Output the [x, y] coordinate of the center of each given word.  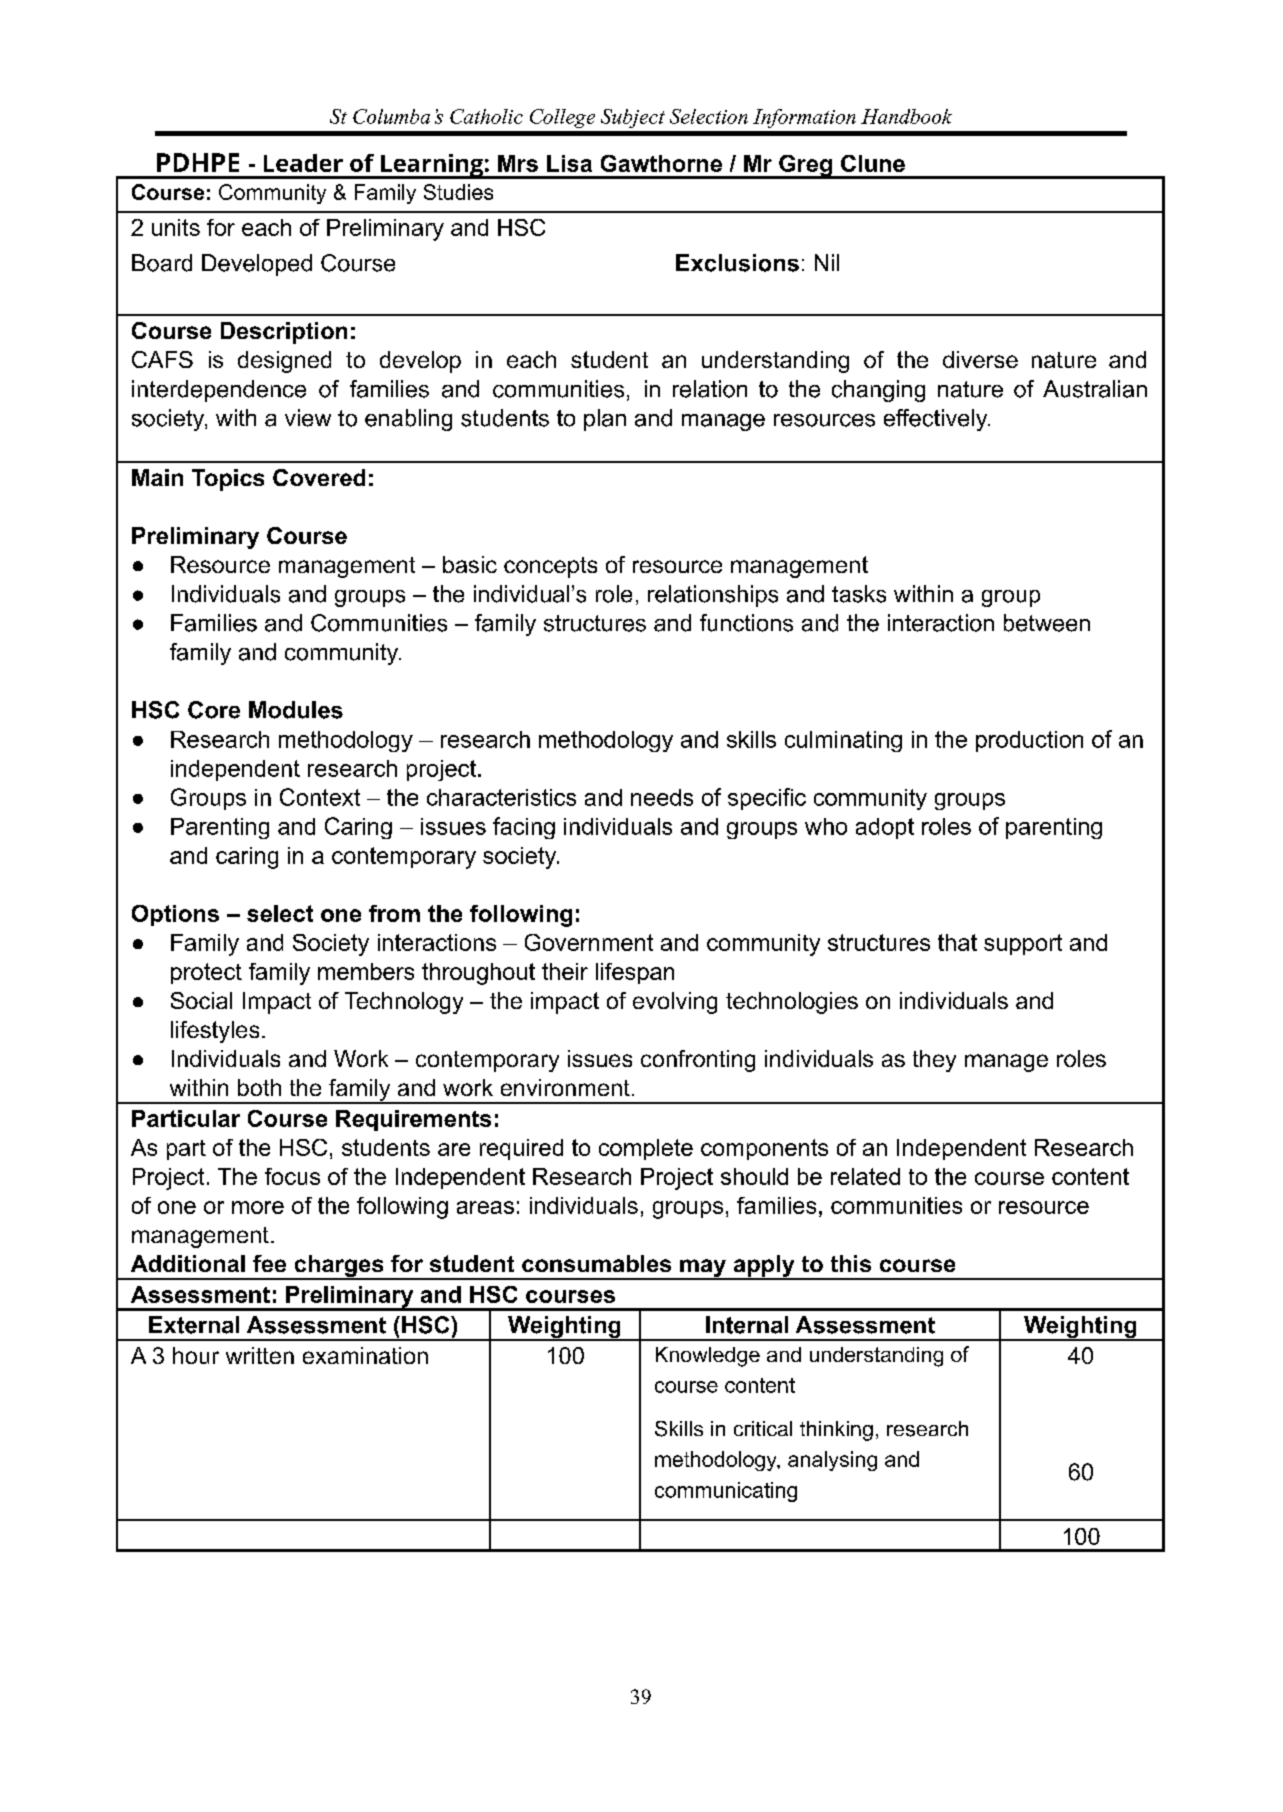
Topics [228, 480]
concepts [550, 567]
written [260, 1355]
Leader [303, 163]
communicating [726, 1492]
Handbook [906, 116]
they [934, 1061]
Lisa [569, 163]
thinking [836, 1431]
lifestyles [215, 1032]
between [1047, 623]
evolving [675, 1003]
